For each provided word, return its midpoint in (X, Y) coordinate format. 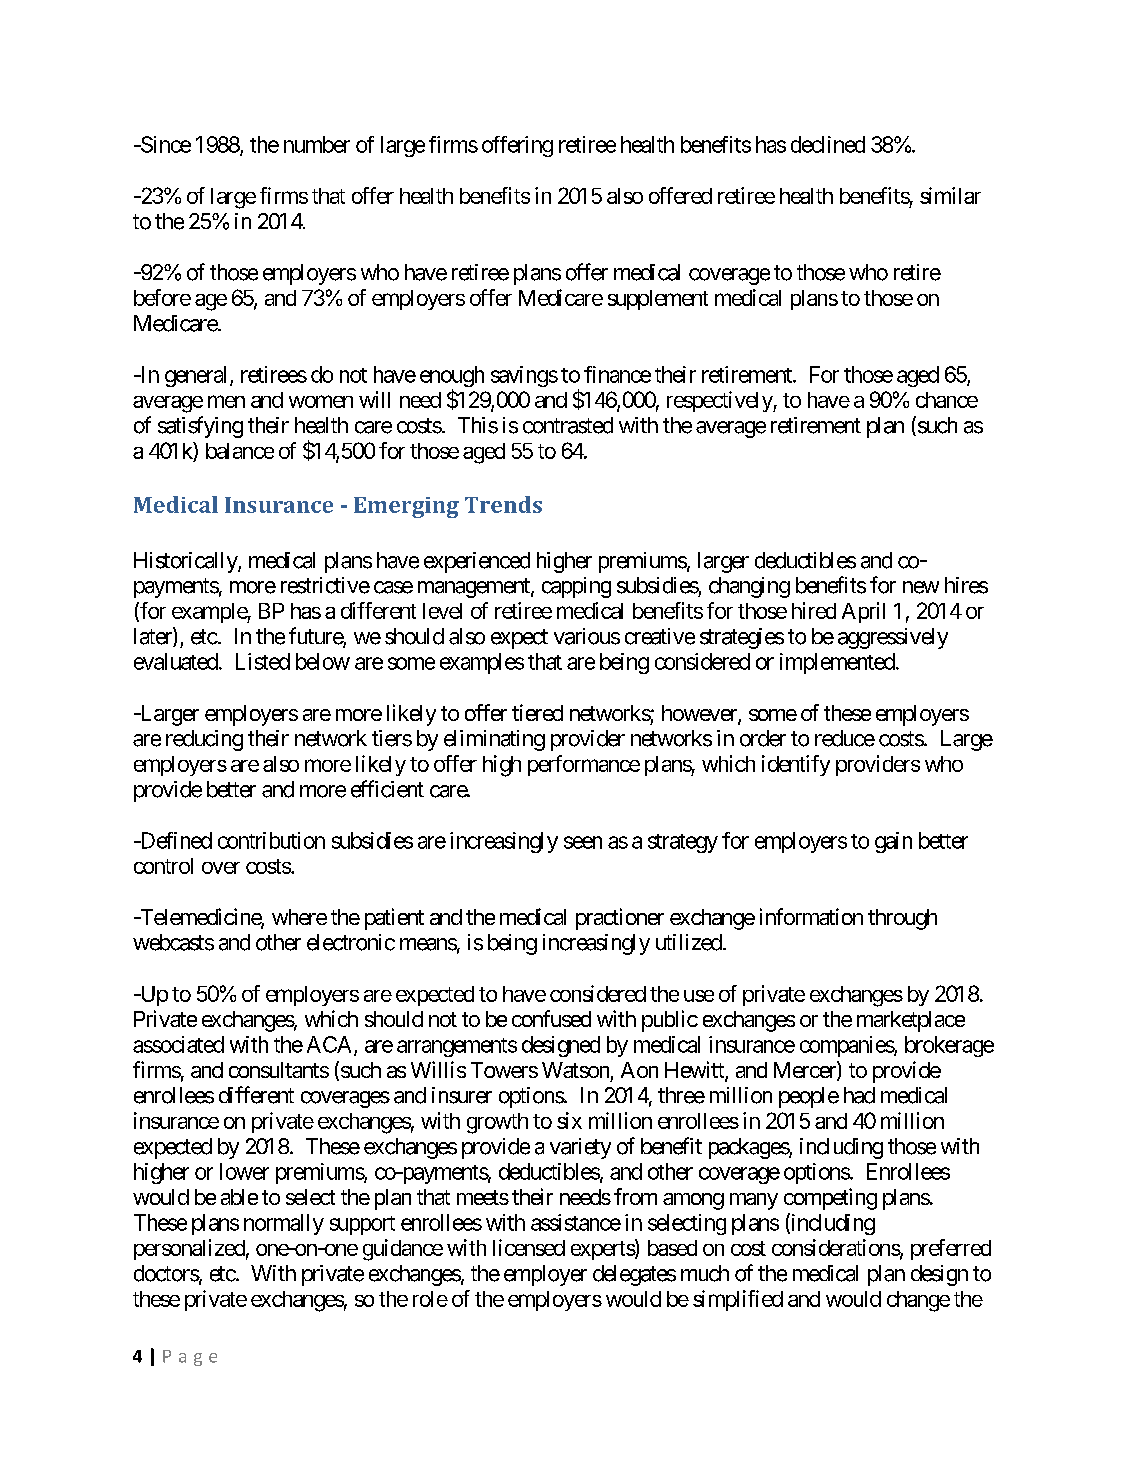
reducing (204, 740)
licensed (529, 1247)
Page (190, 1358)
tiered (537, 712)
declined (828, 144)
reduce (845, 738)
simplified (738, 1300)
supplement (658, 300)
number (317, 144)
